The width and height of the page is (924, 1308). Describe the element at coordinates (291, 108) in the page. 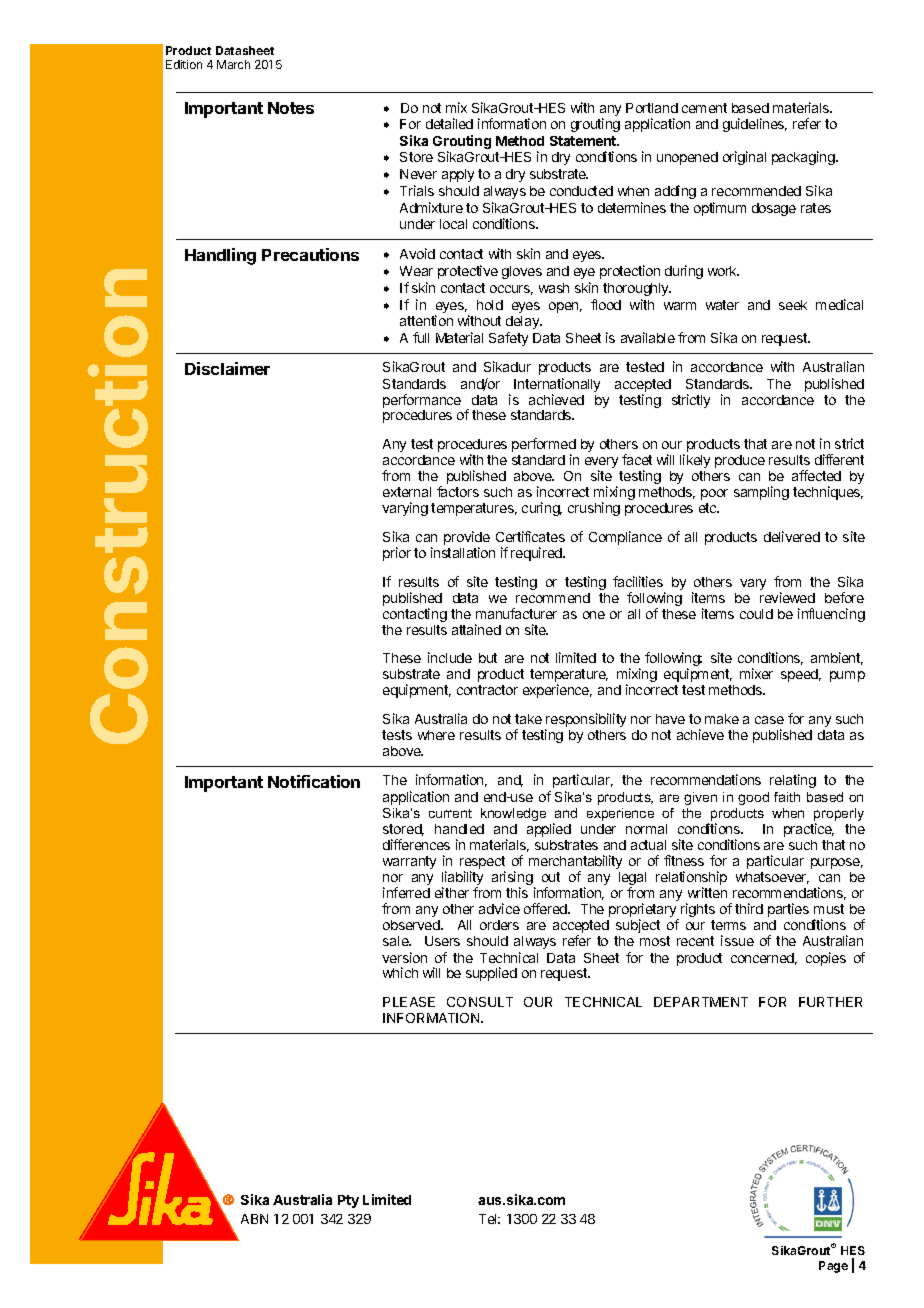

I see `Notes` at that location.
